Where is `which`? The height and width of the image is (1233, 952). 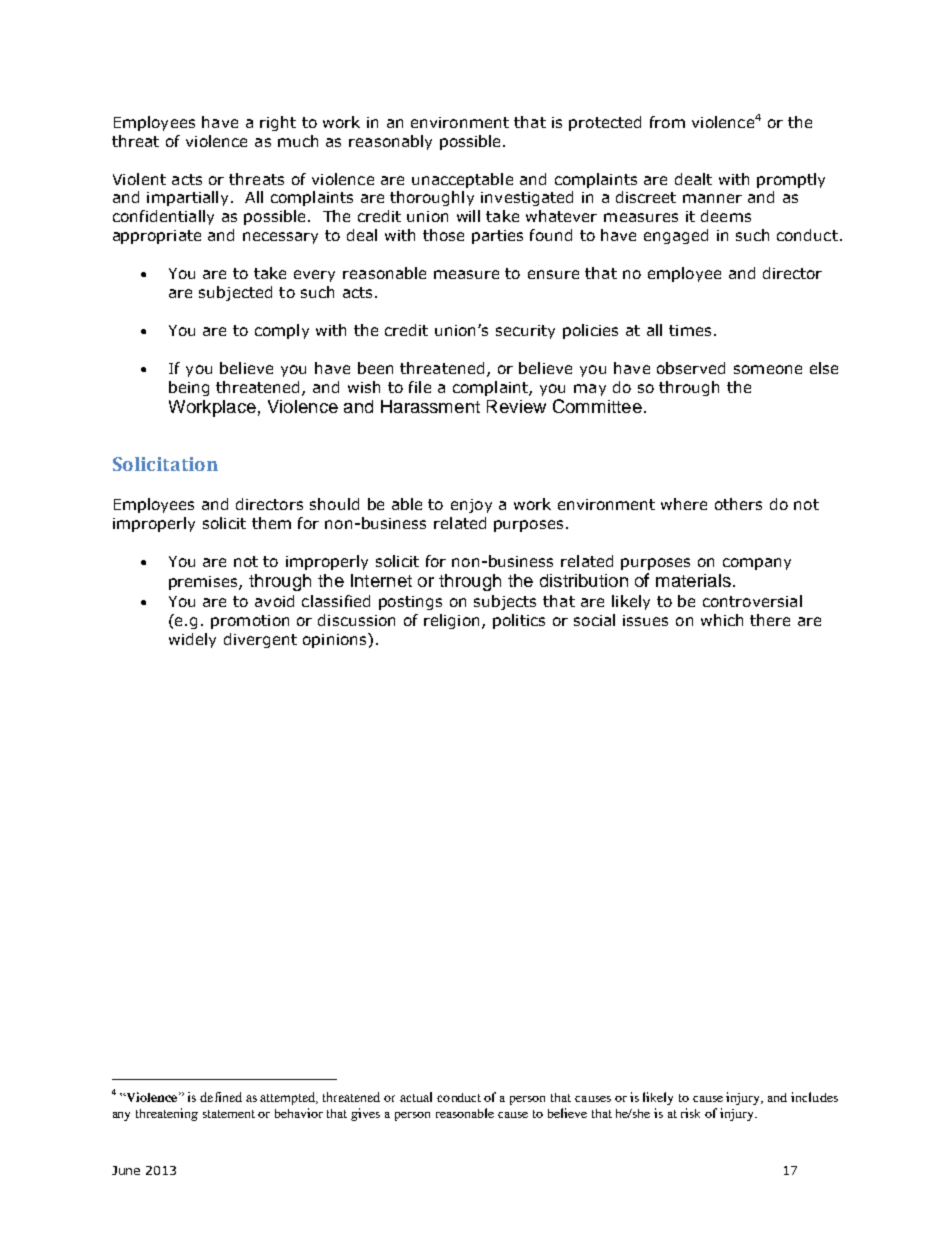
which is located at coordinates (722, 620).
